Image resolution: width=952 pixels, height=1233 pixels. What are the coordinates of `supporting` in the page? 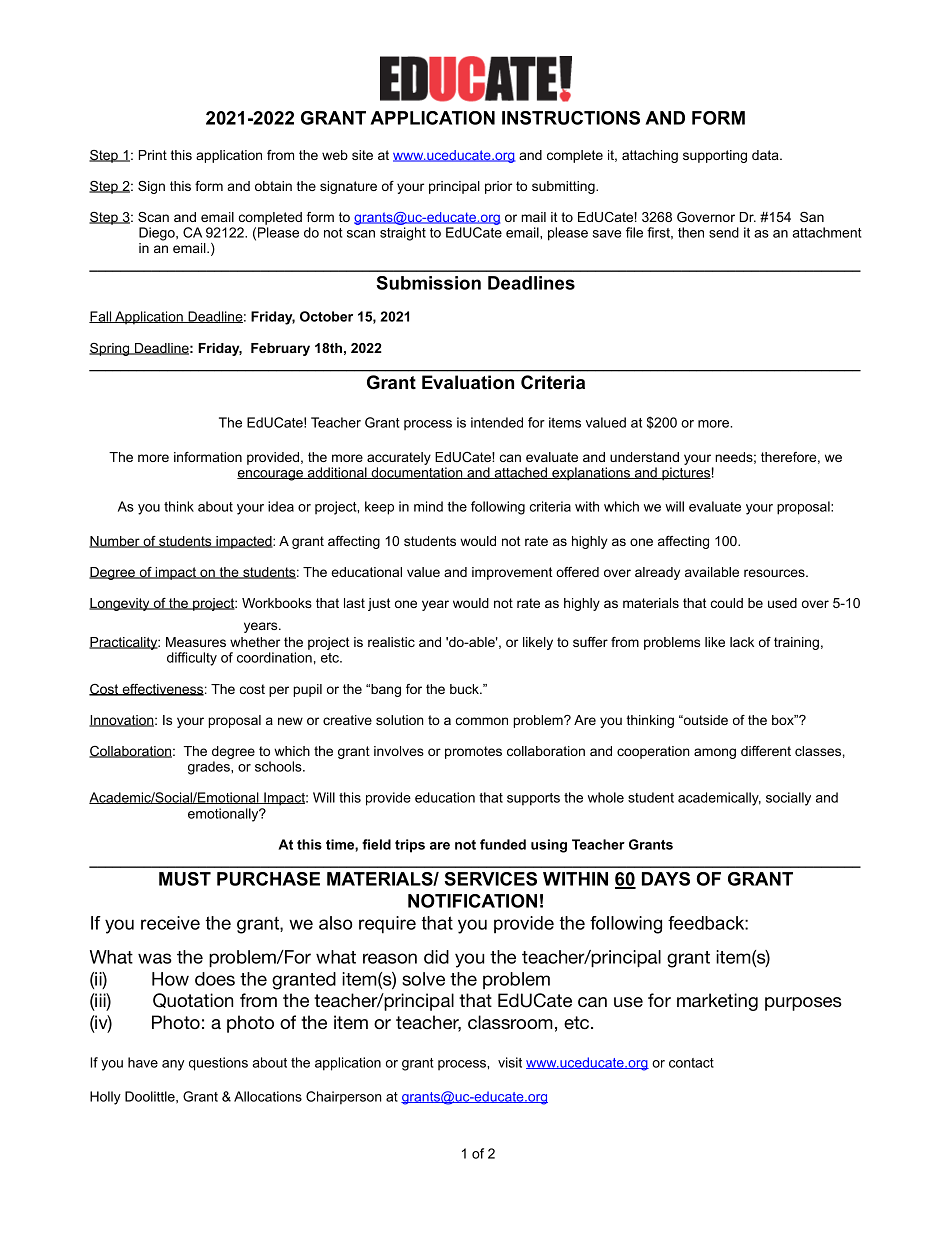 It's located at (715, 156).
